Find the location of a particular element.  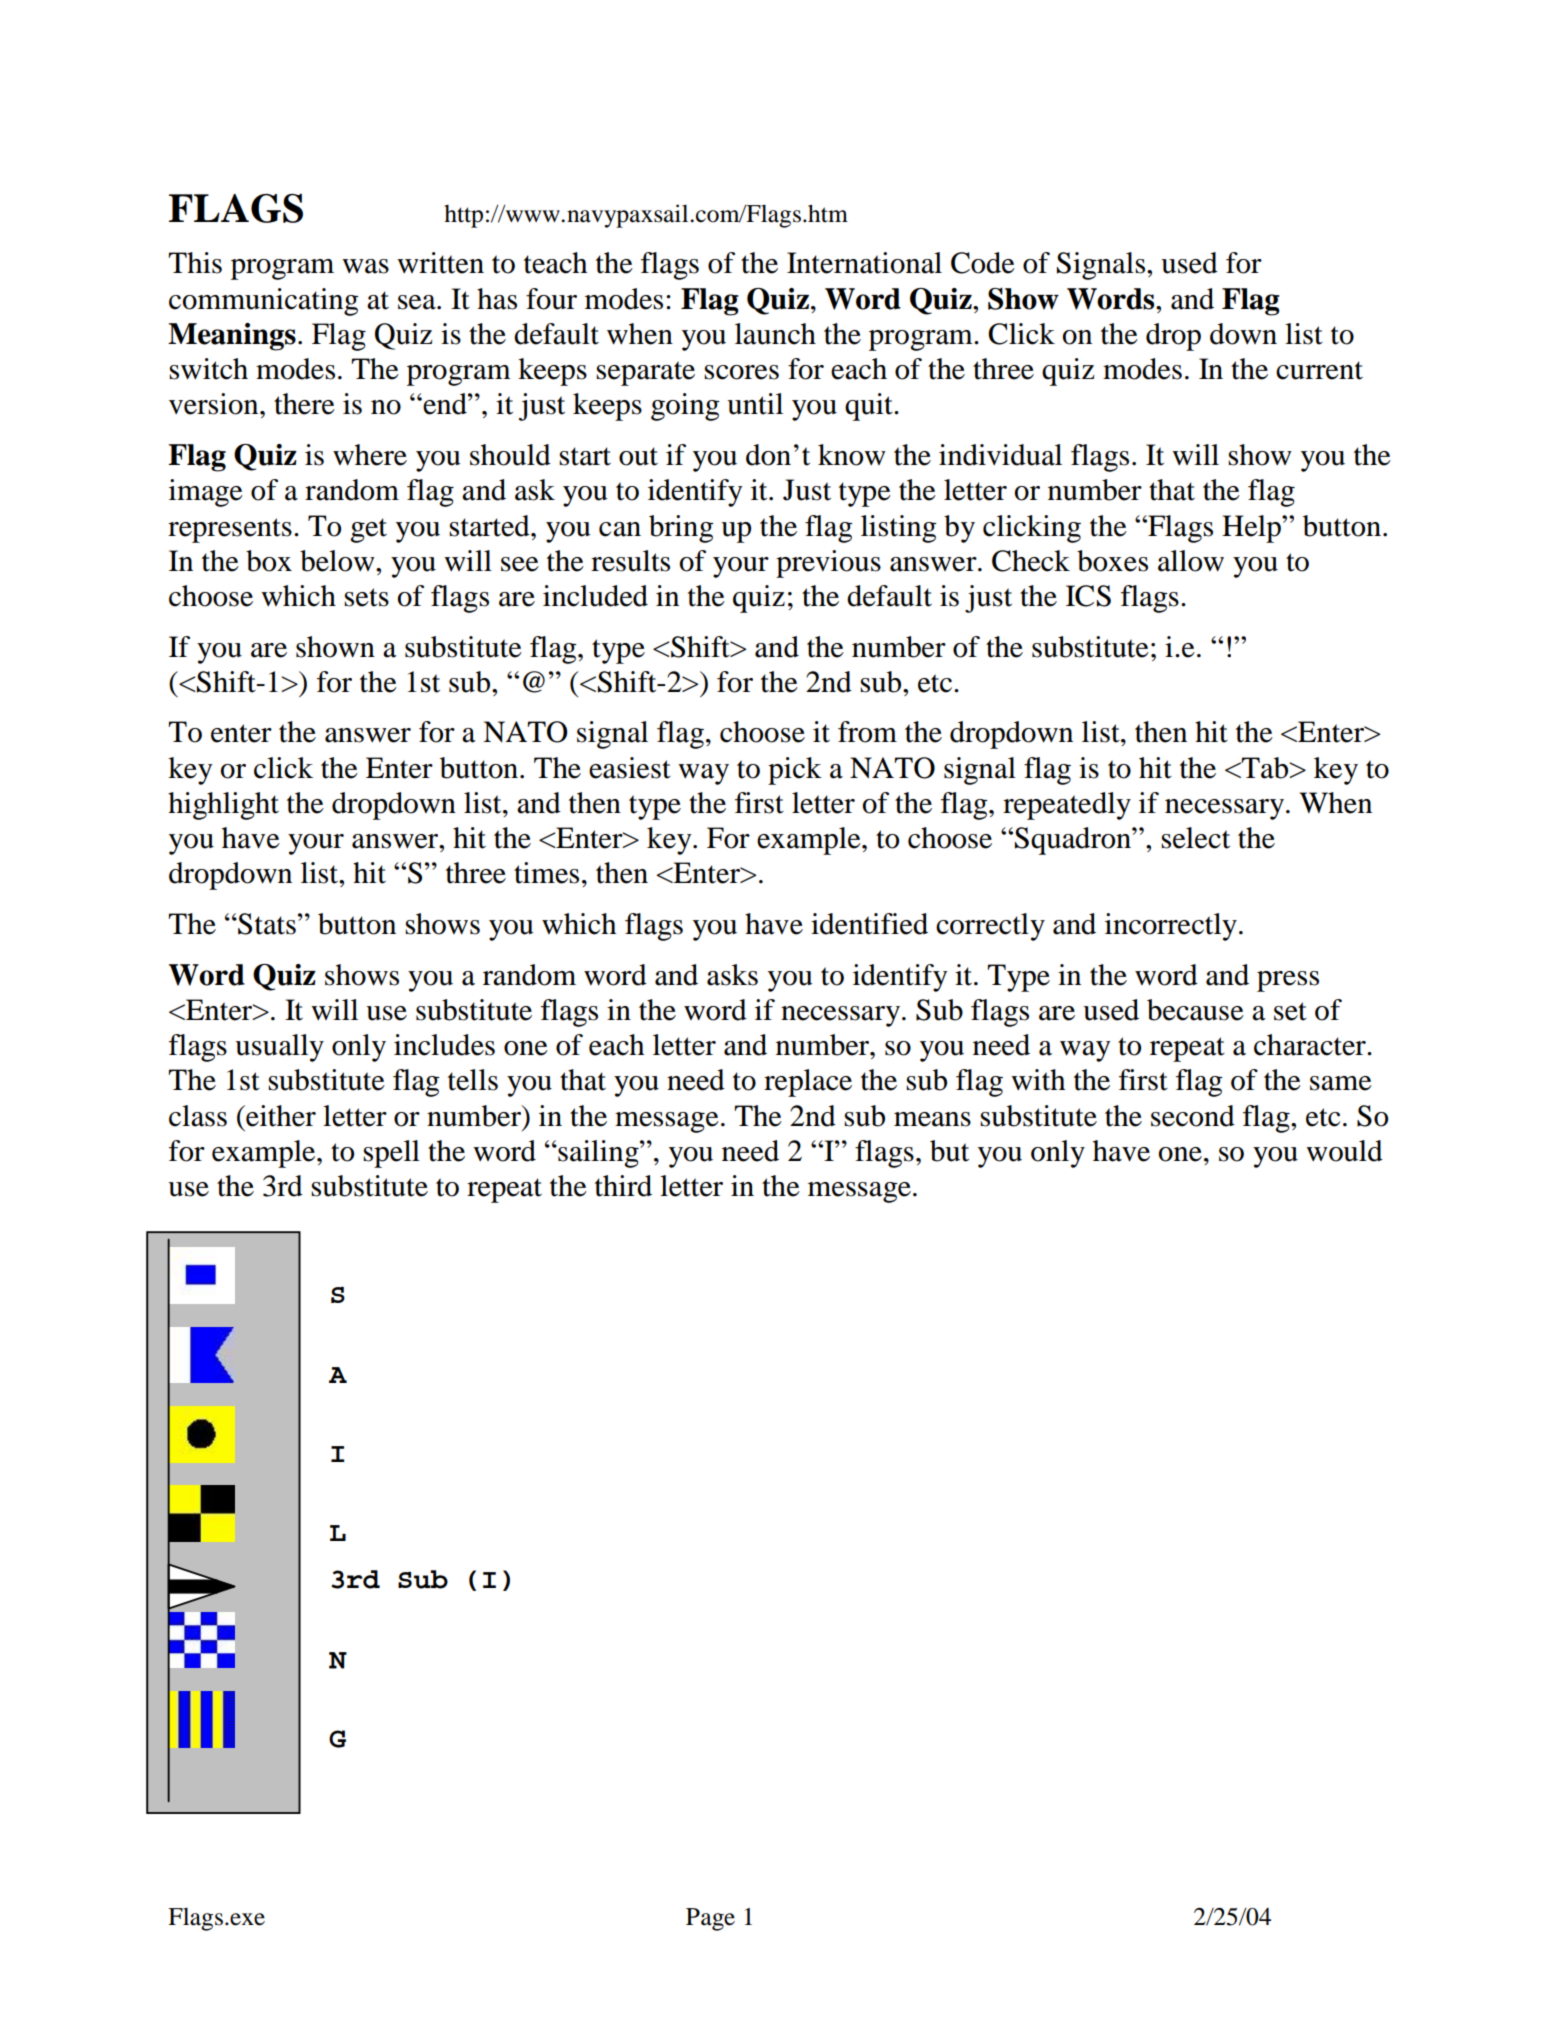

second is located at coordinates (1193, 1116).
